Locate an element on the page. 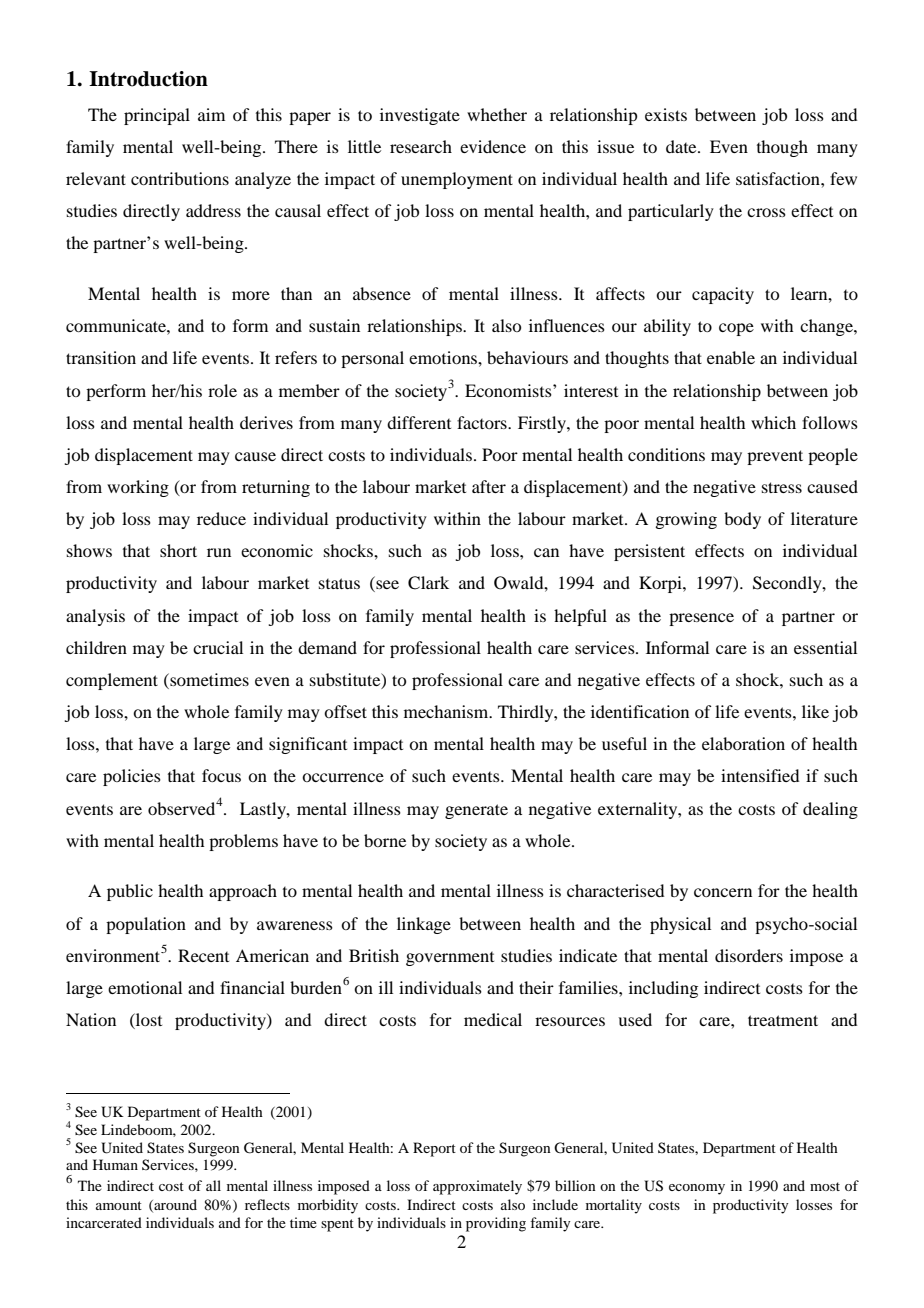 The width and height of the document is (924, 1308). date is located at coordinates (682, 146).
